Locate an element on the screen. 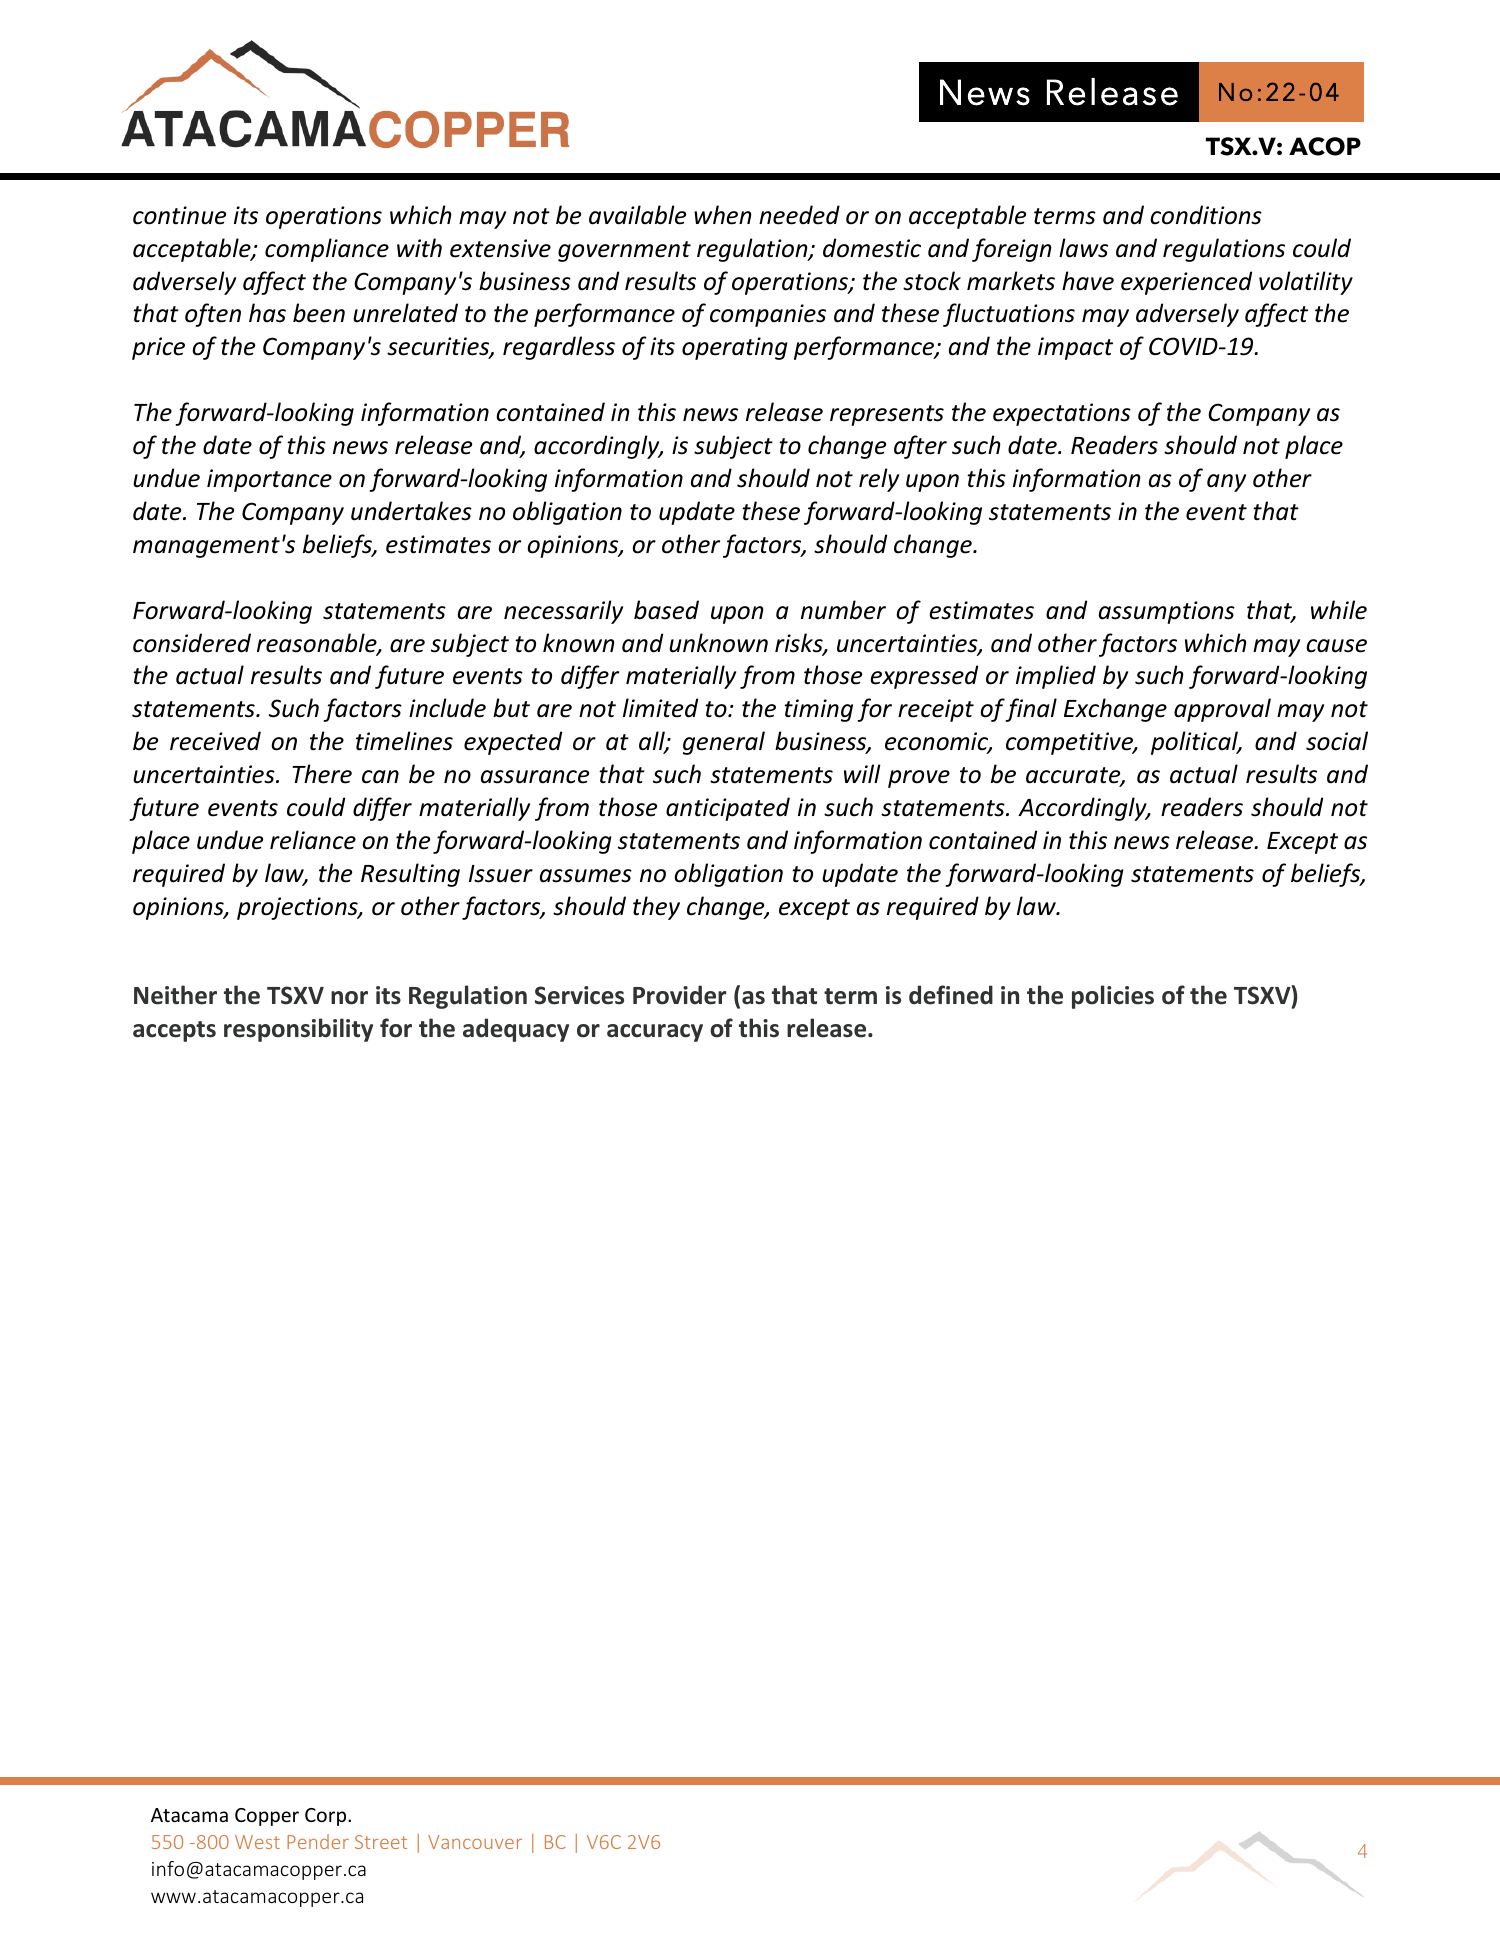 Image resolution: width=1500 pixels, height=1941 pixels. compliance is located at coordinates (327, 250).
